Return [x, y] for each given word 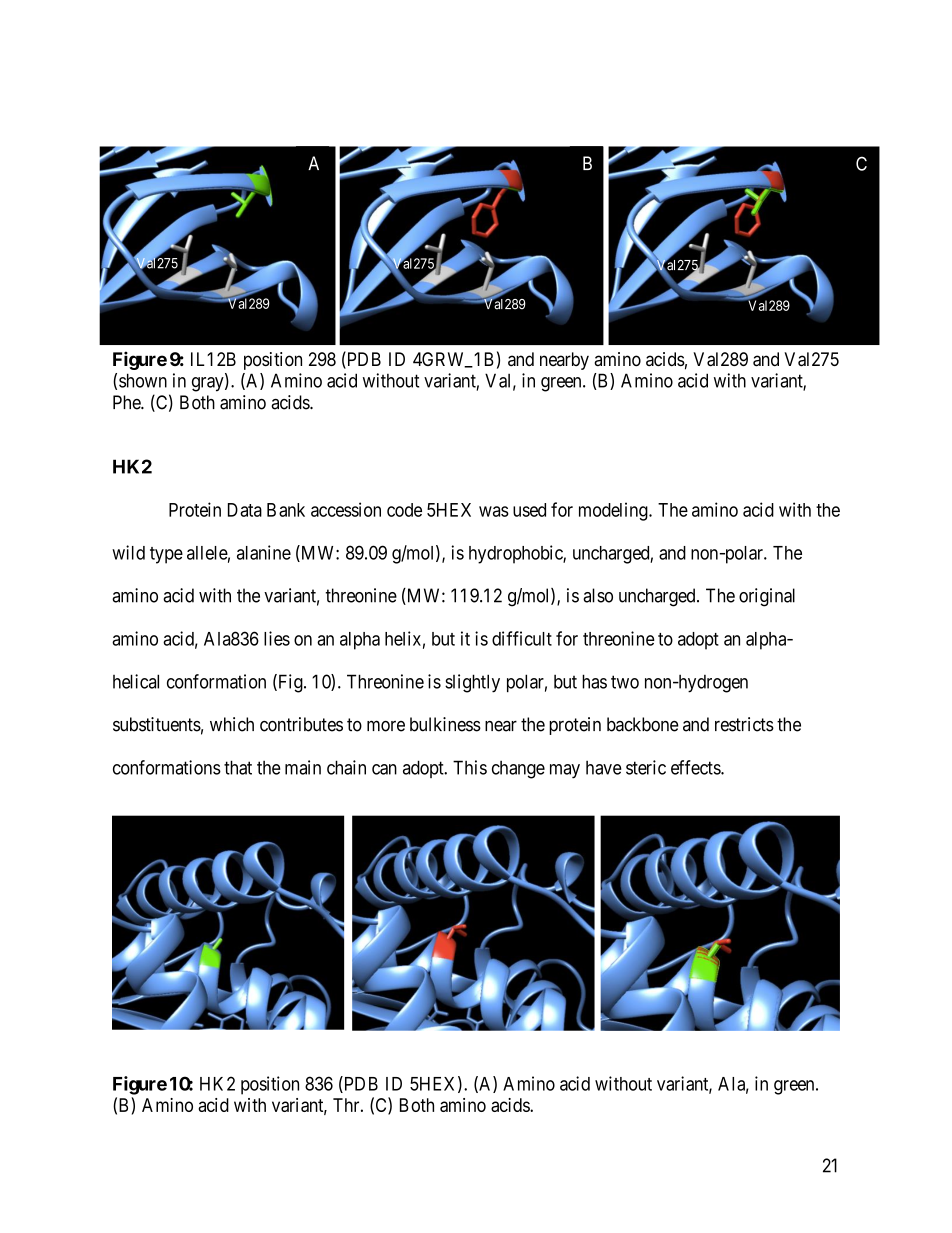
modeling [614, 511]
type [166, 555]
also [598, 595]
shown [143, 380]
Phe [127, 402]
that [238, 767]
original [767, 597]
